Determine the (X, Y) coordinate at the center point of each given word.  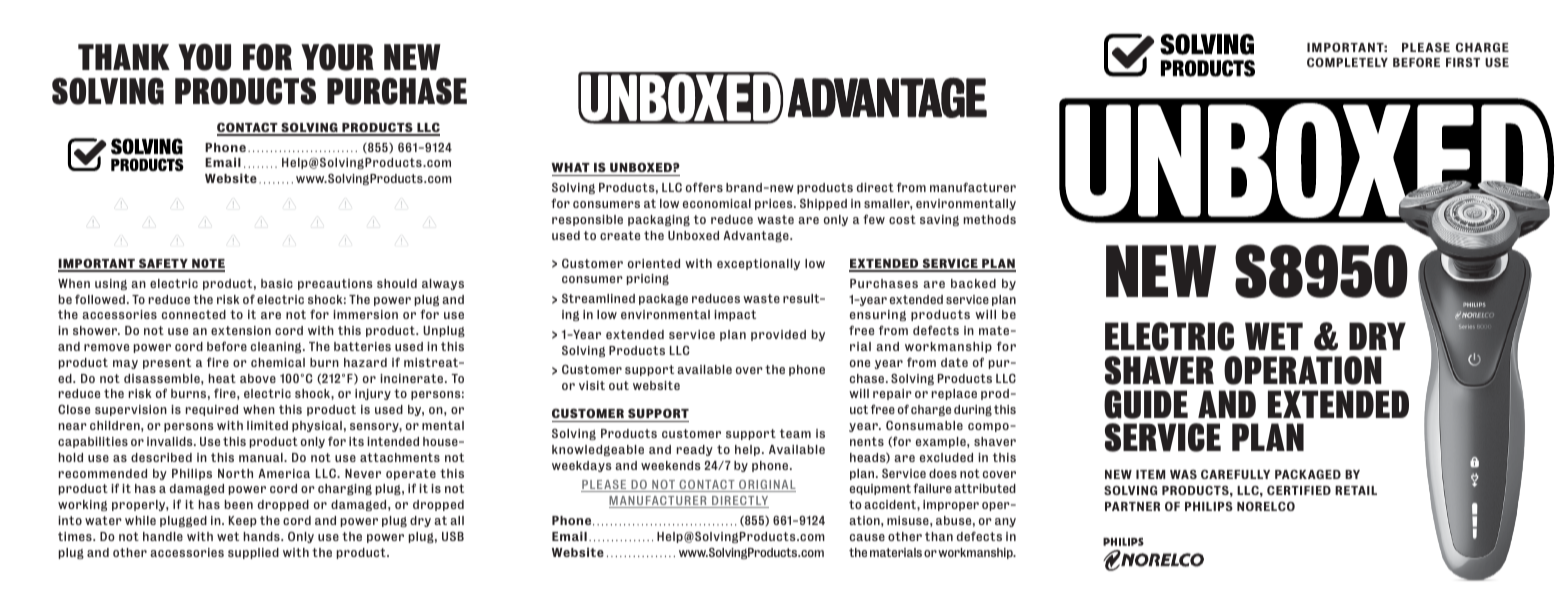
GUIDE (1146, 404)
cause (867, 537)
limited (267, 425)
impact (735, 315)
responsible (587, 220)
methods (990, 219)
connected (194, 314)
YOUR (337, 57)
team (795, 433)
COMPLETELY (1347, 62)
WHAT (570, 167)
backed (973, 283)
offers (704, 187)
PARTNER (1132, 506)
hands (263, 536)
